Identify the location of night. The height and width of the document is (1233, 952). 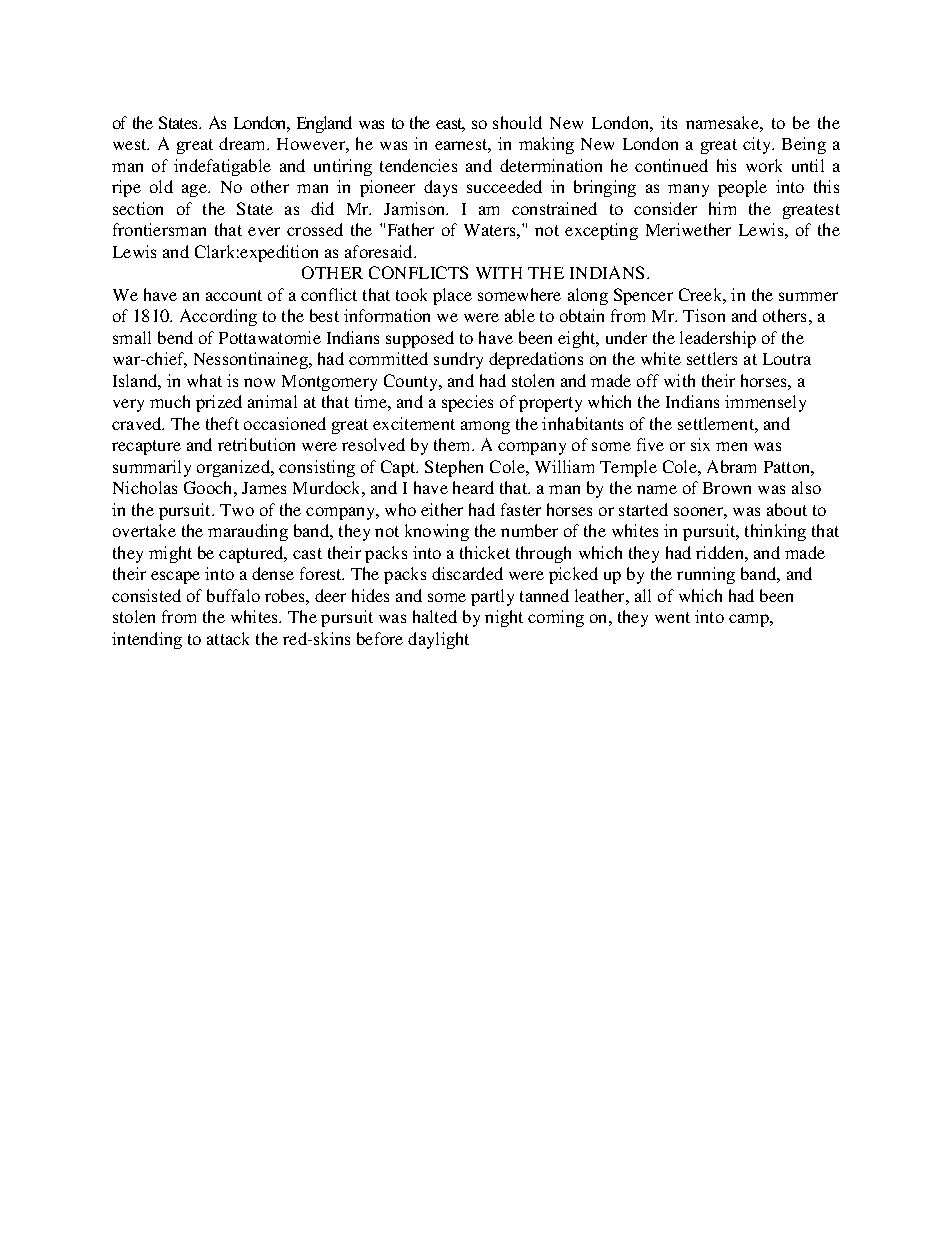
(504, 618).
